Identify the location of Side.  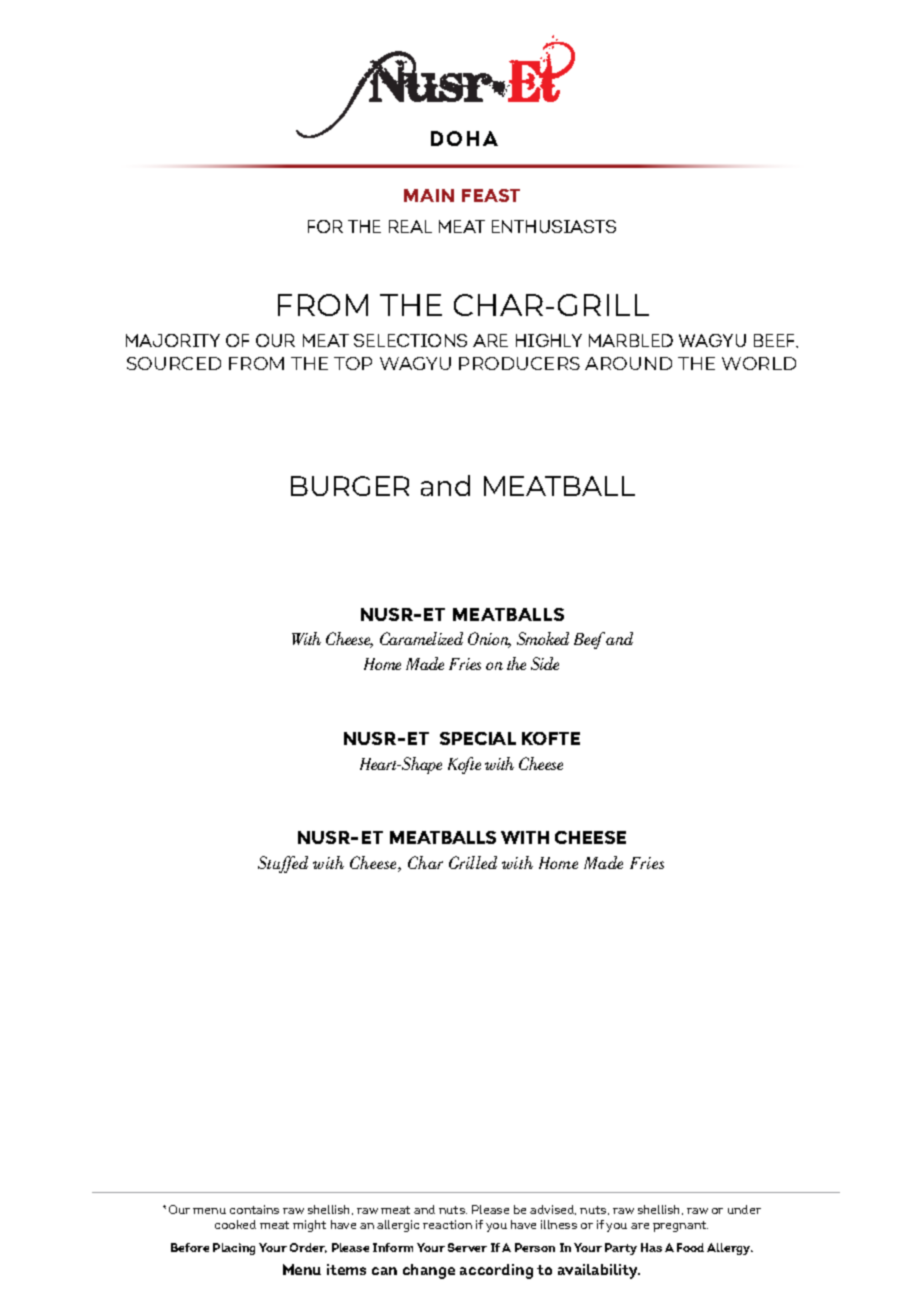
(545, 663).
